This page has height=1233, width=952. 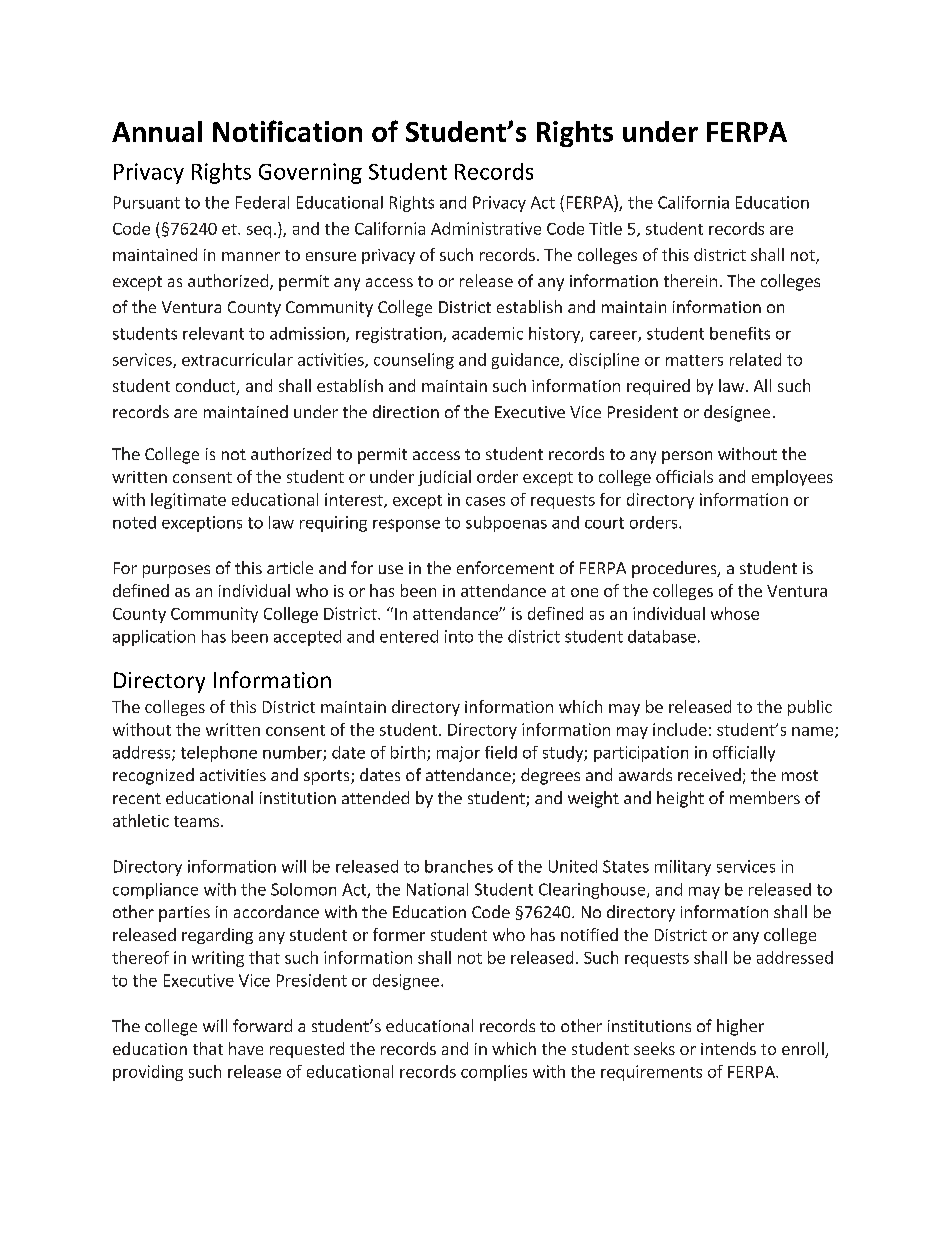 I want to click on Administrative, so click(x=486, y=228).
